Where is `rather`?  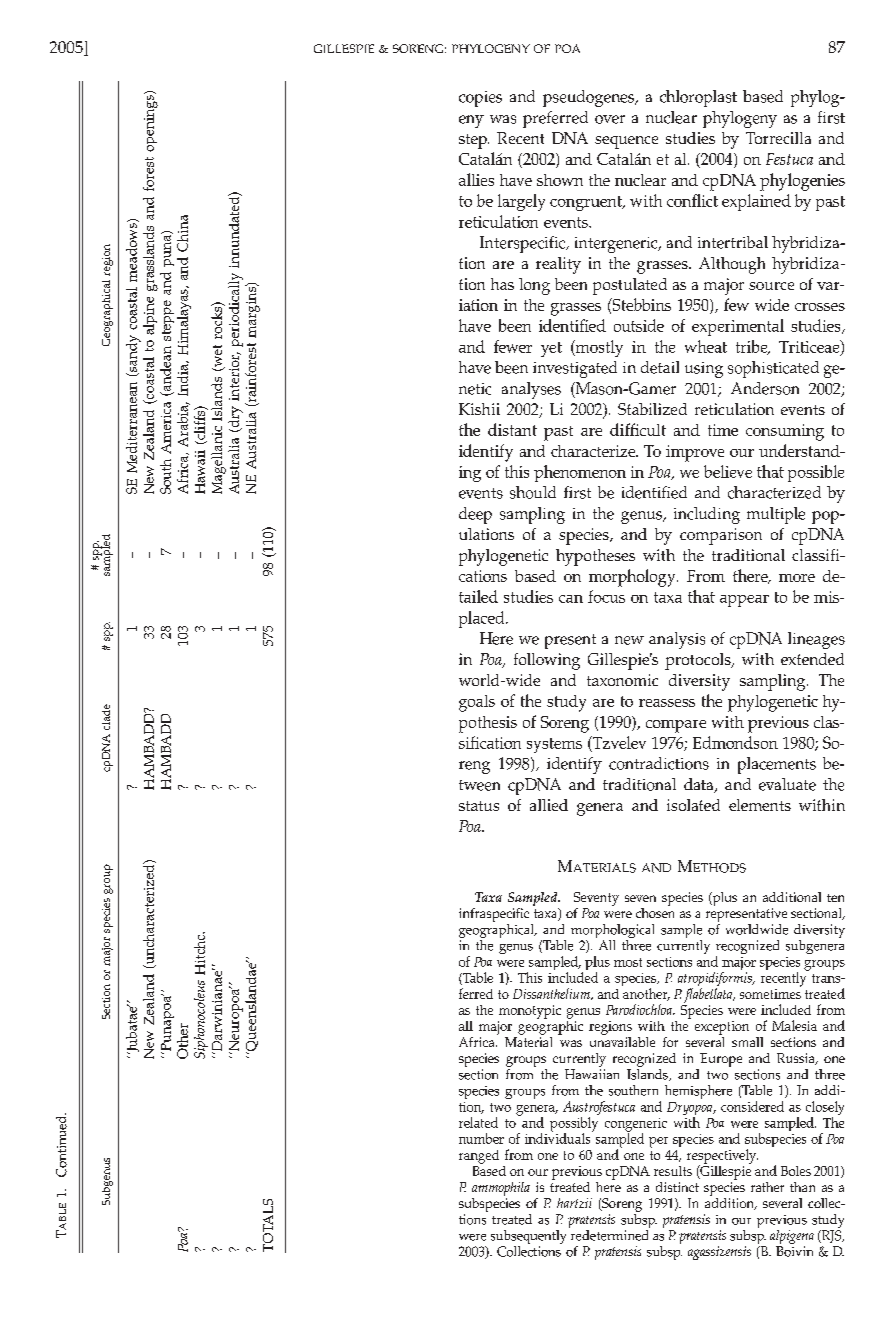
rather is located at coordinates (767, 1187).
